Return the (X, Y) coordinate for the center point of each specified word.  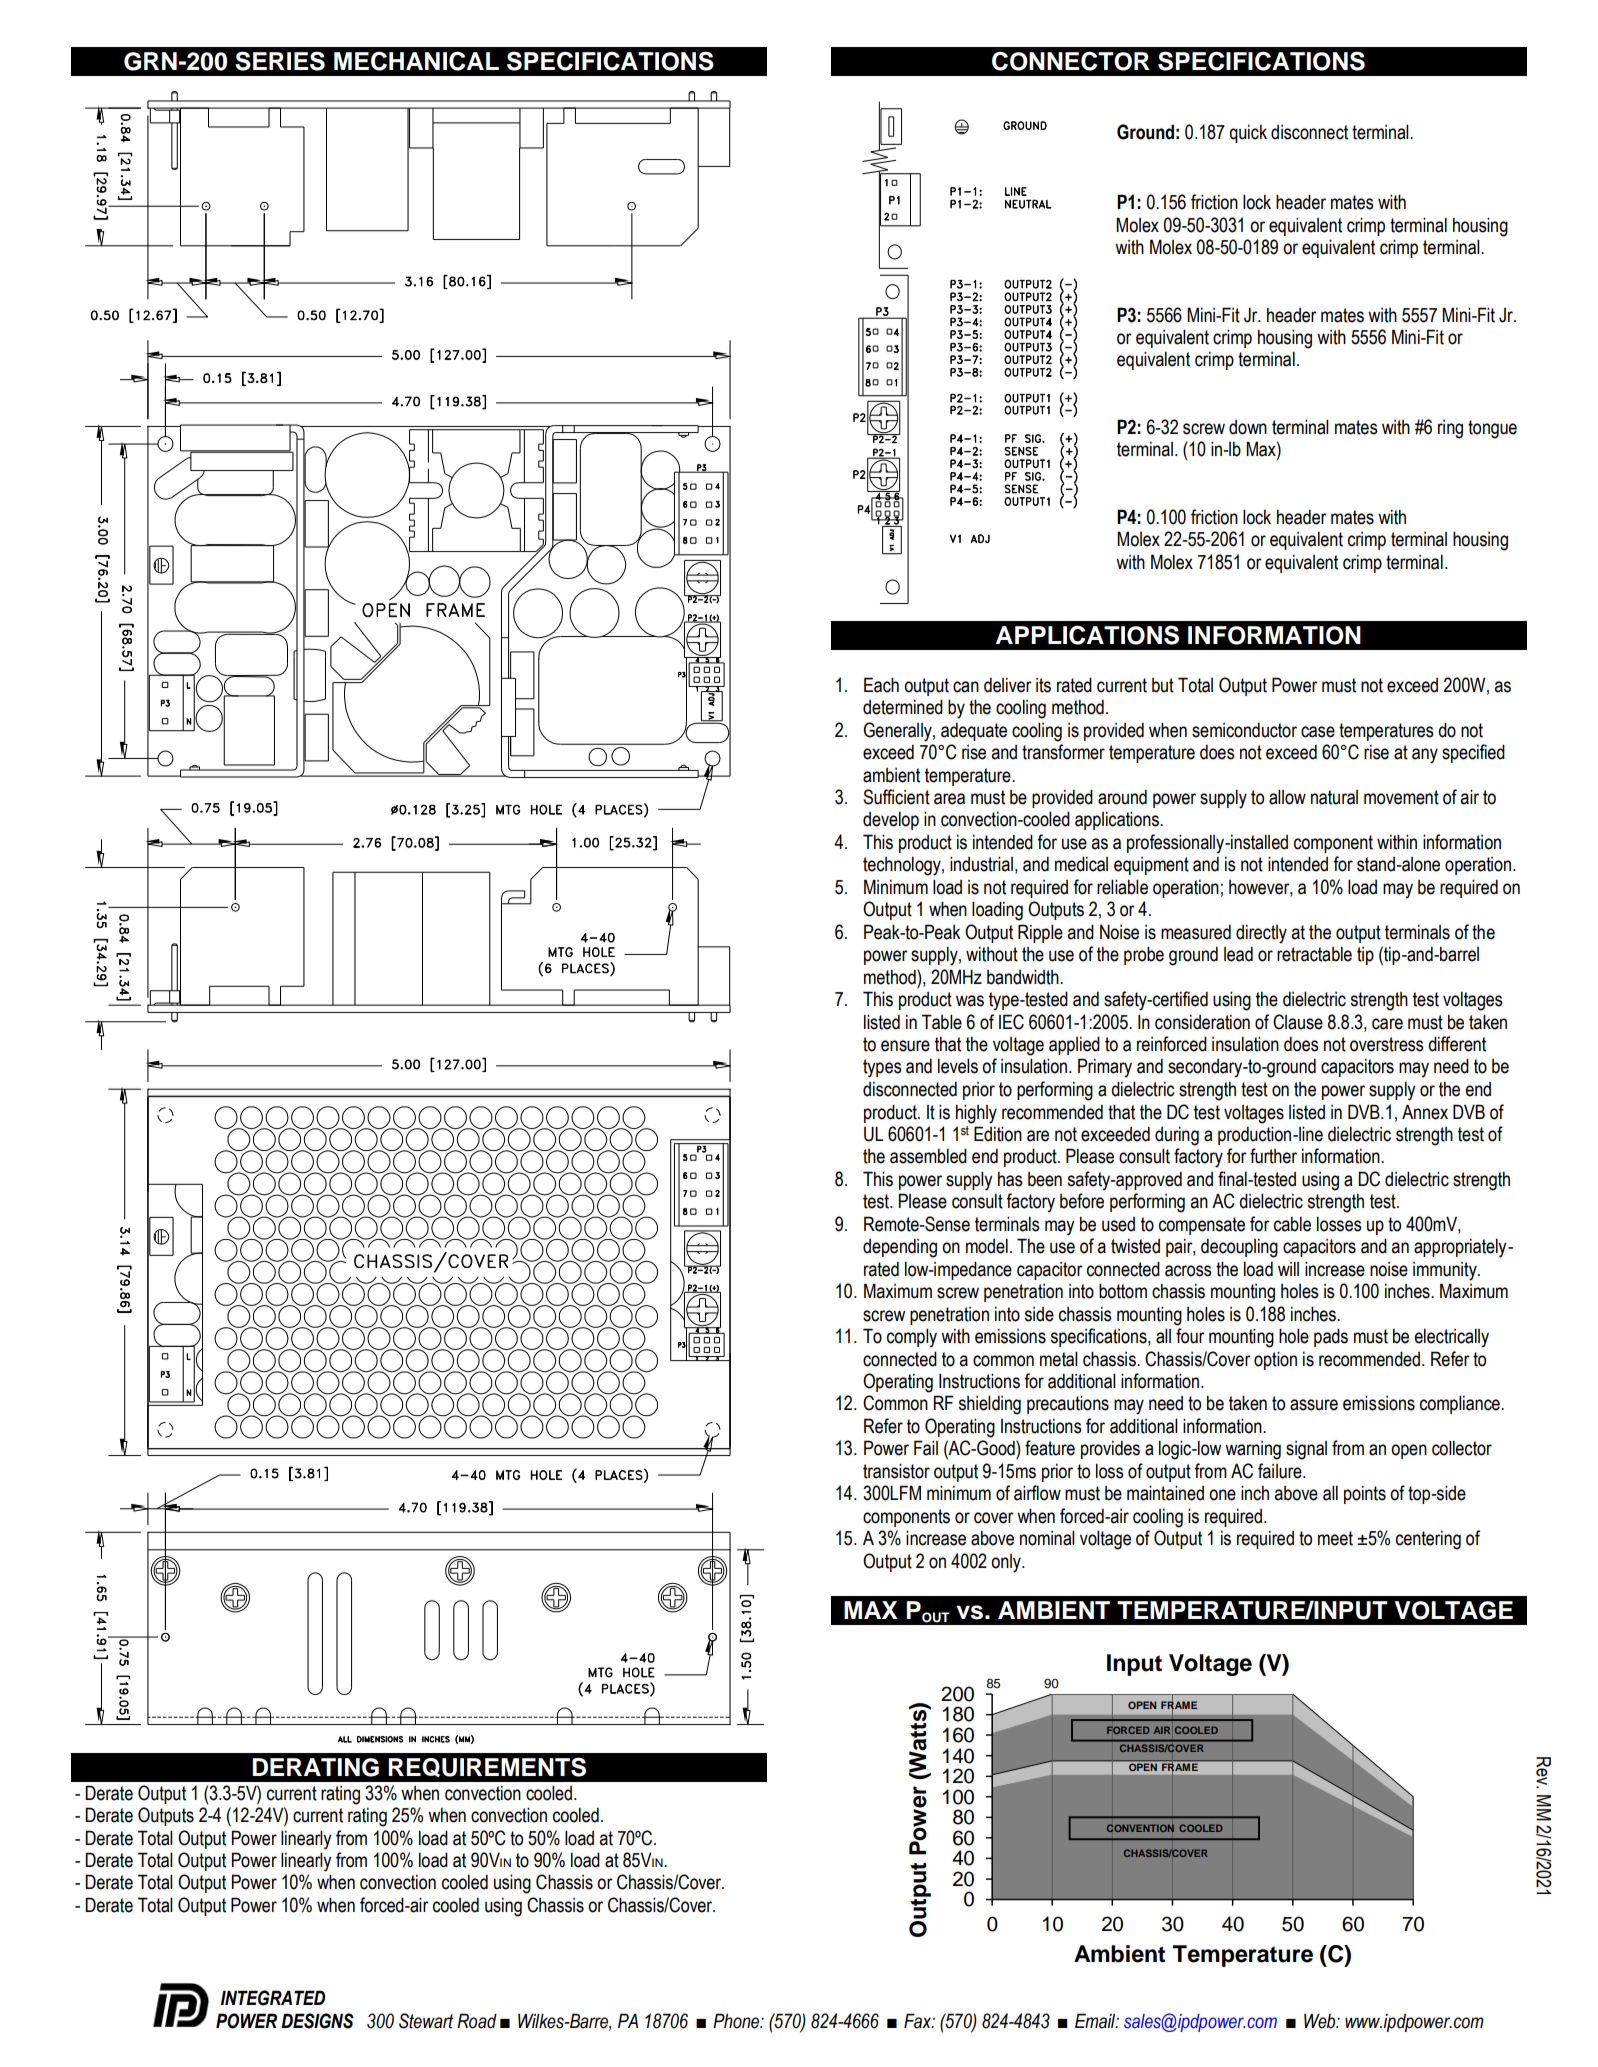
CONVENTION (1140, 1828)
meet (1335, 1538)
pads (1331, 1337)
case (1318, 732)
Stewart (426, 2021)
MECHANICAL (416, 61)
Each (881, 685)
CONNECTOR (1071, 61)
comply (912, 1338)
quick (1248, 134)
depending (900, 1248)
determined (903, 707)
